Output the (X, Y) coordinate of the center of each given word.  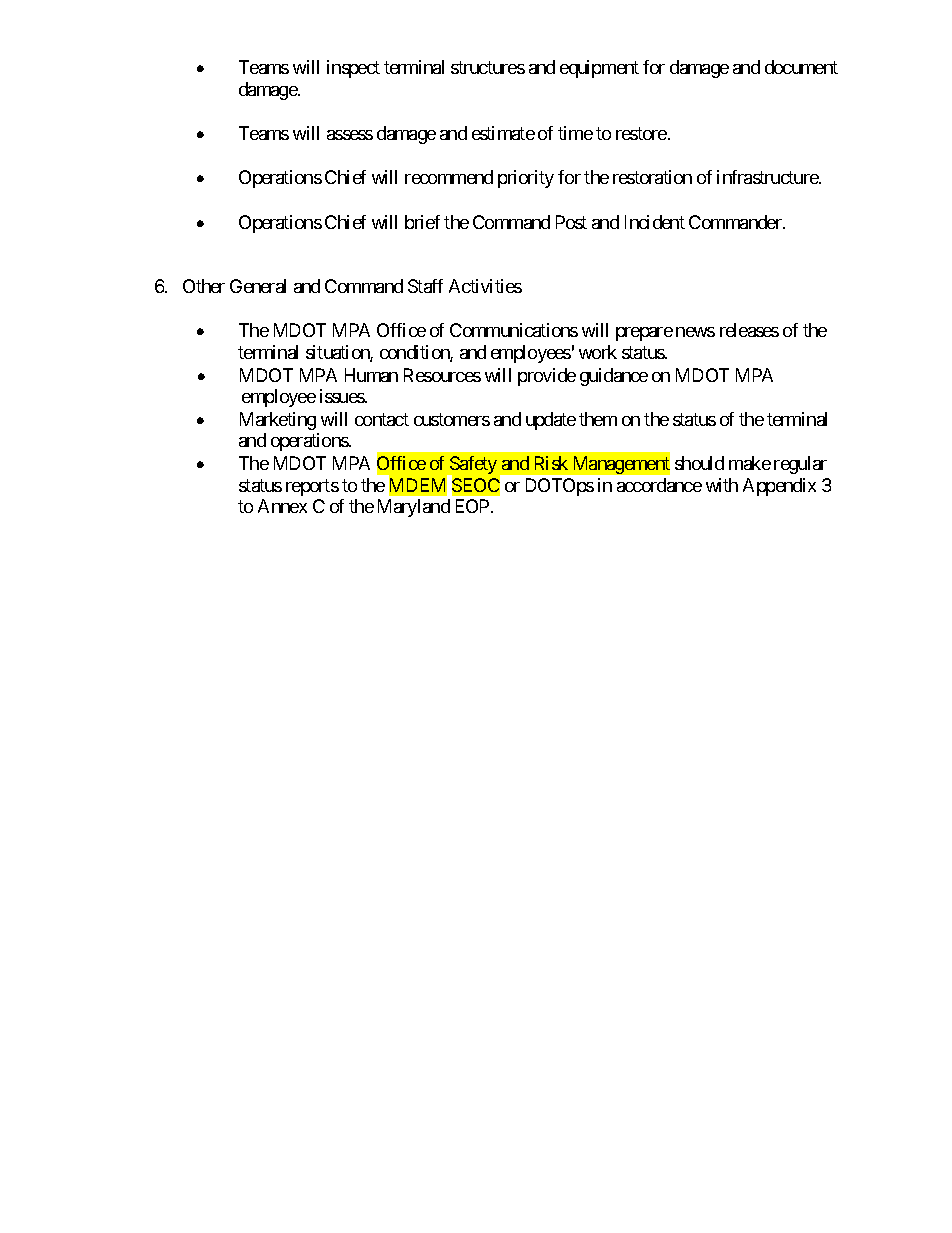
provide (547, 377)
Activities (485, 286)
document (801, 67)
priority (526, 179)
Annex (282, 506)
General (258, 286)
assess (350, 135)
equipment (599, 69)
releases (749, 330)
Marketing (278, 421)
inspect (353, 69)
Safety (472, 466)
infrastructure (768, 177)
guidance (614, 377)
